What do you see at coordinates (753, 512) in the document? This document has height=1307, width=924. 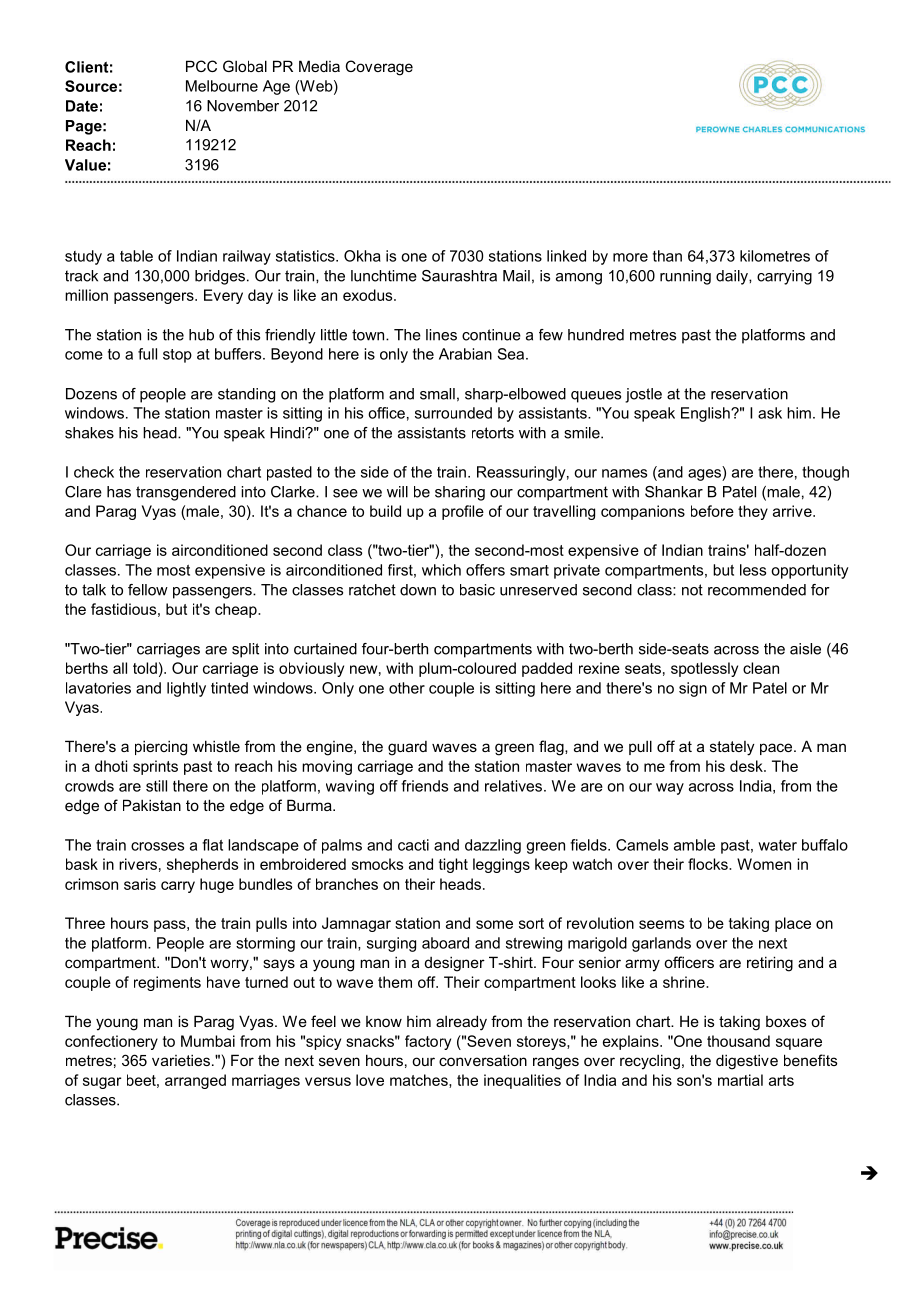 I see `they` at bounding box center [753, 512].
